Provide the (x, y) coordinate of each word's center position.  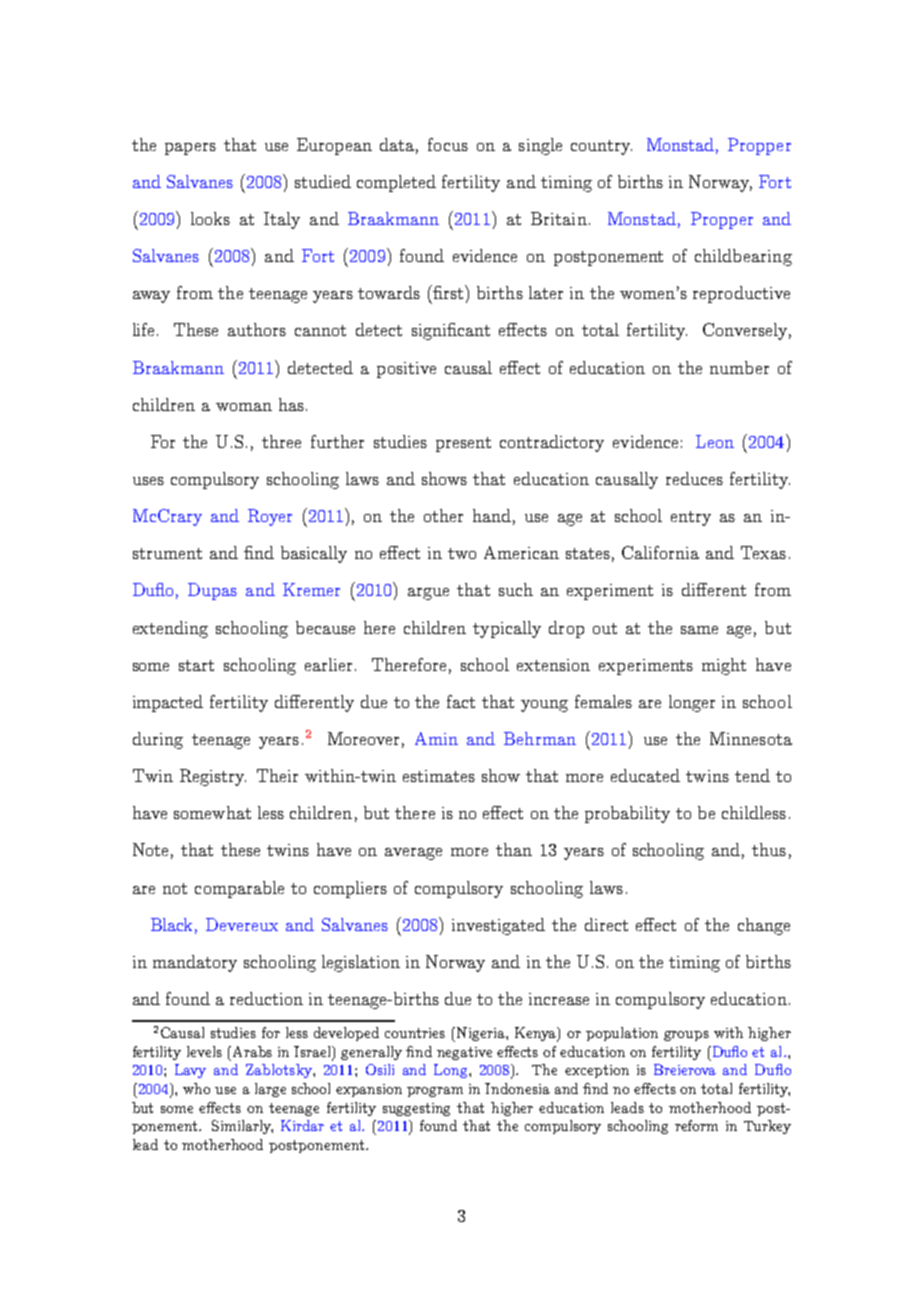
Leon (715, 441)
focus (448, 144)
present (463, 444)
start (196, 665)
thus (769, 849)
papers (190, 149)
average (413, 854)
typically (507, 629)
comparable (239, 889)
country (601, 147)
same (699, 630)
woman (244, 407)
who (196, 1088)
